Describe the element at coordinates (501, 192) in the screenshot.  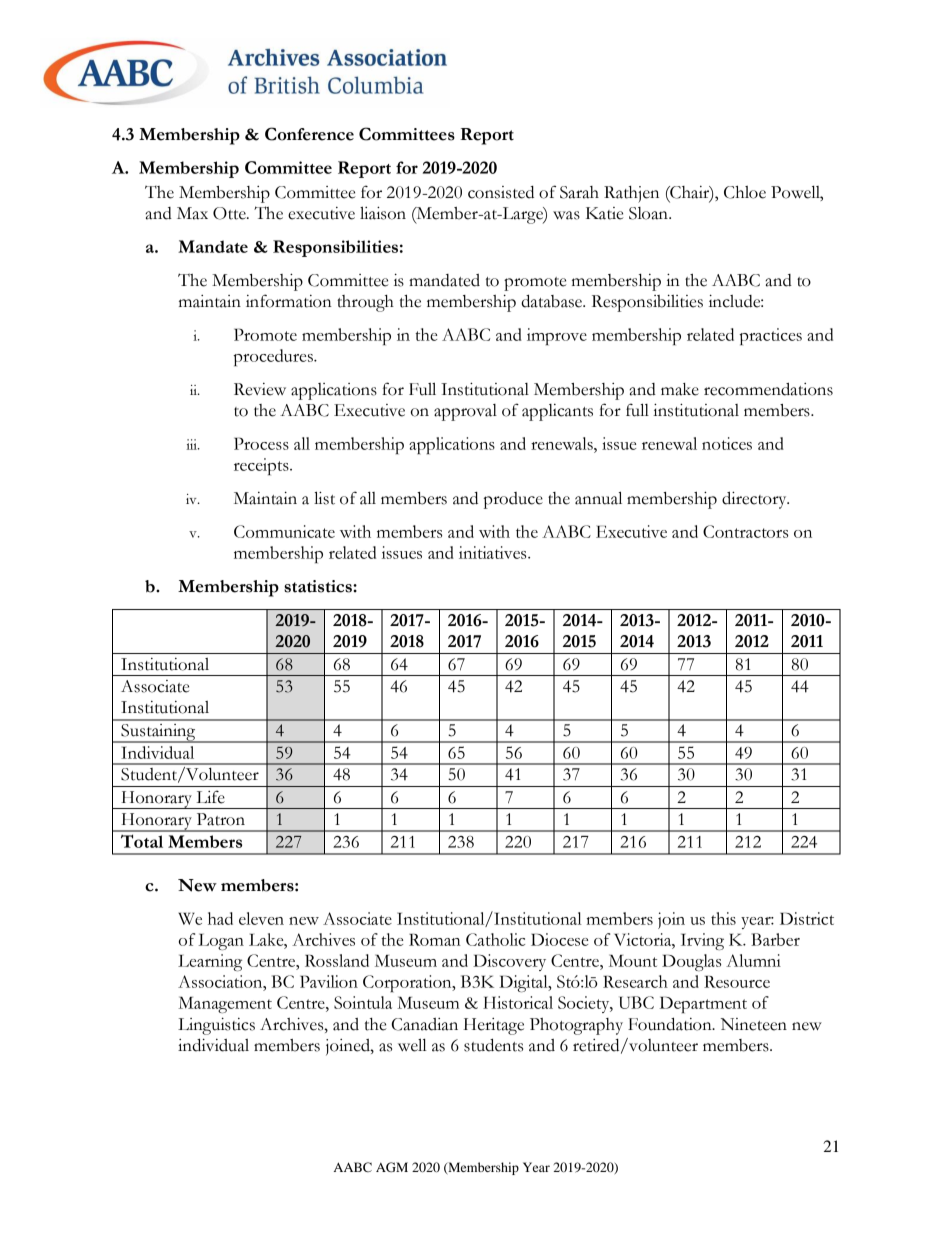
I see `consisted` at that location.
